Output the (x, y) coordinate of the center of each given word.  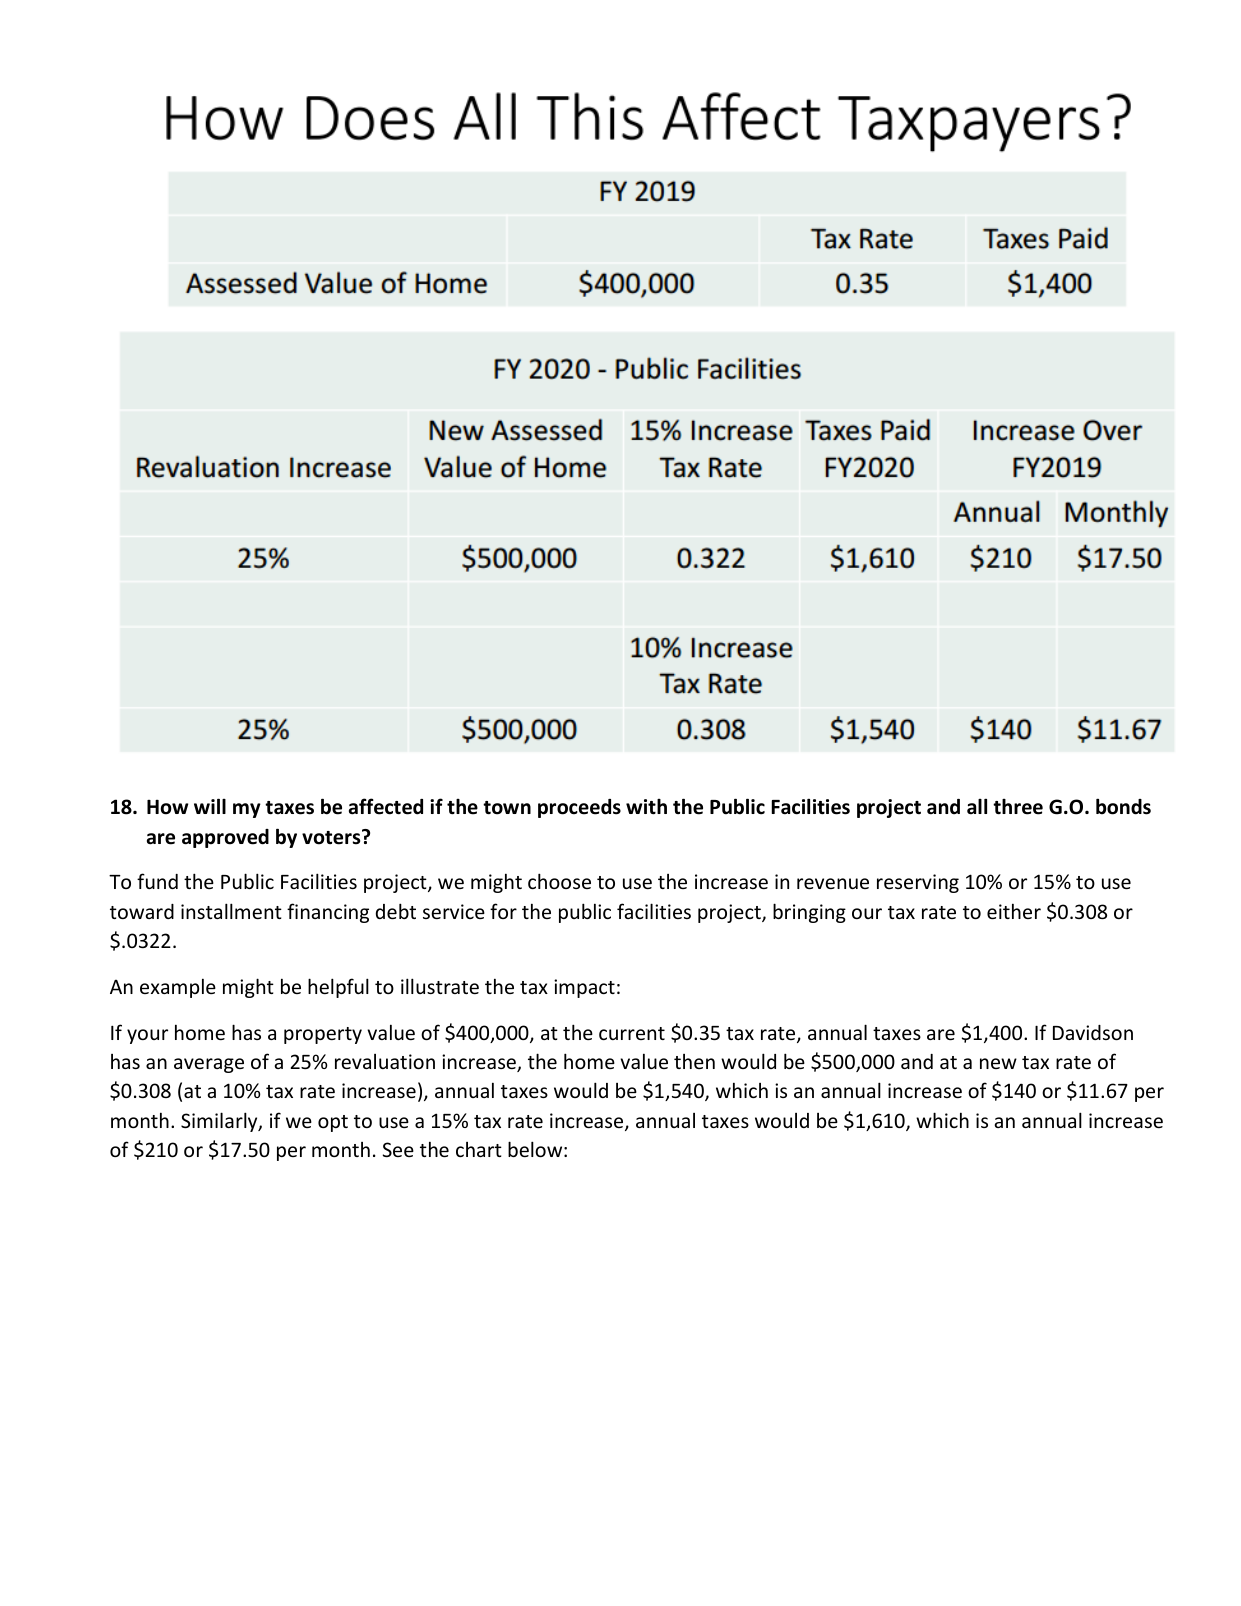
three (1018, 807)
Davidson (1093, 1032)
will (210, 806)
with (646, 807)
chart (479, 1149)
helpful (338, 988)
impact (584, 988)
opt (333, 1123)
